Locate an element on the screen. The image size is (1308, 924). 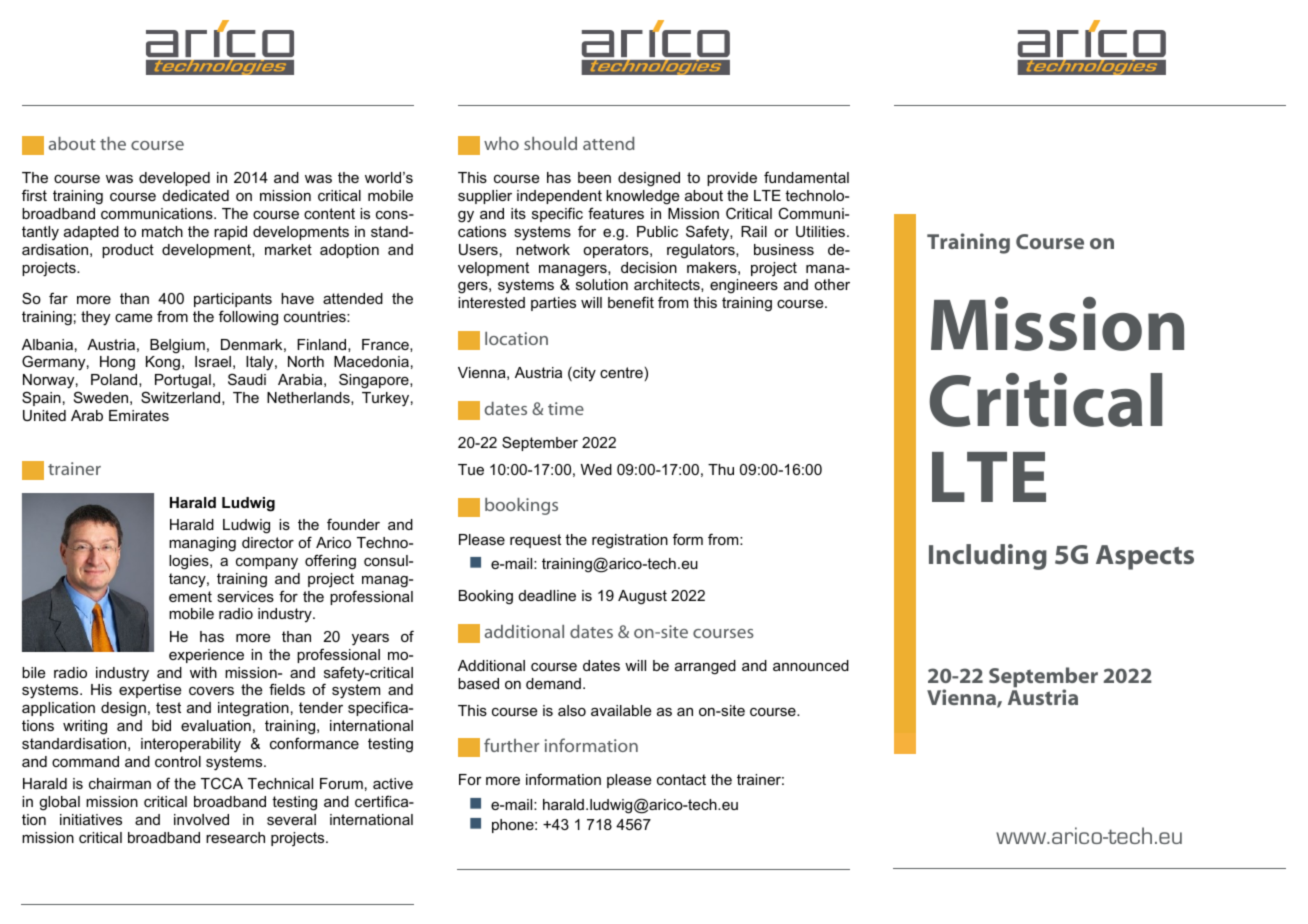
Including is located at coordinates (988, 557).
